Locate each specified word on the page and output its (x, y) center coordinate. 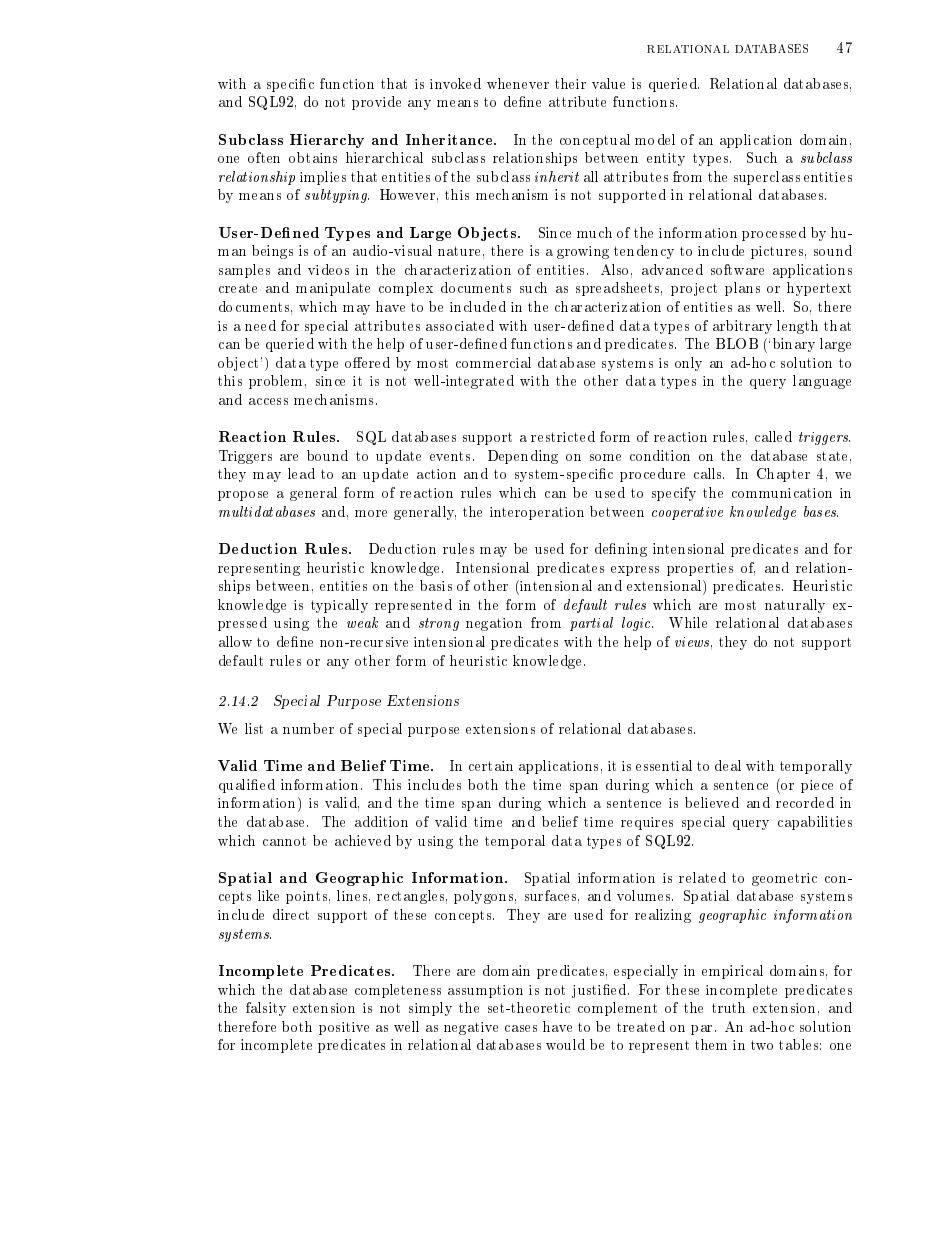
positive (344, 1028)
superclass (767, 178)
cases (521, 1028)
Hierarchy (327, 141)
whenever (518, 83)
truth (728, 1007)
